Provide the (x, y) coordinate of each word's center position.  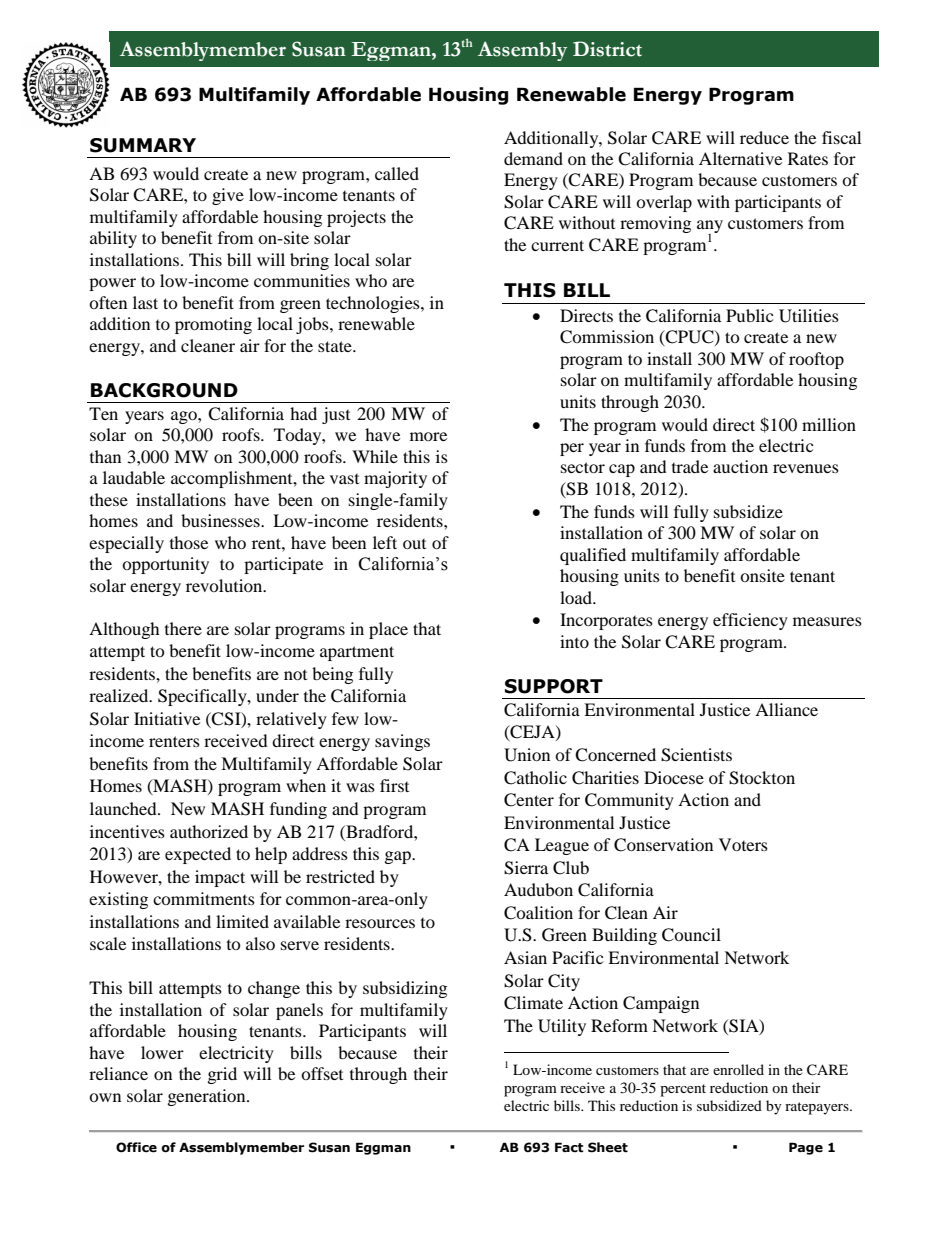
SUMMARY (143, 145)
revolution (225, 585)
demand (533, 158)
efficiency (750, 621)
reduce (764, 137)
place (388, 630)
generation (208, 1097)
